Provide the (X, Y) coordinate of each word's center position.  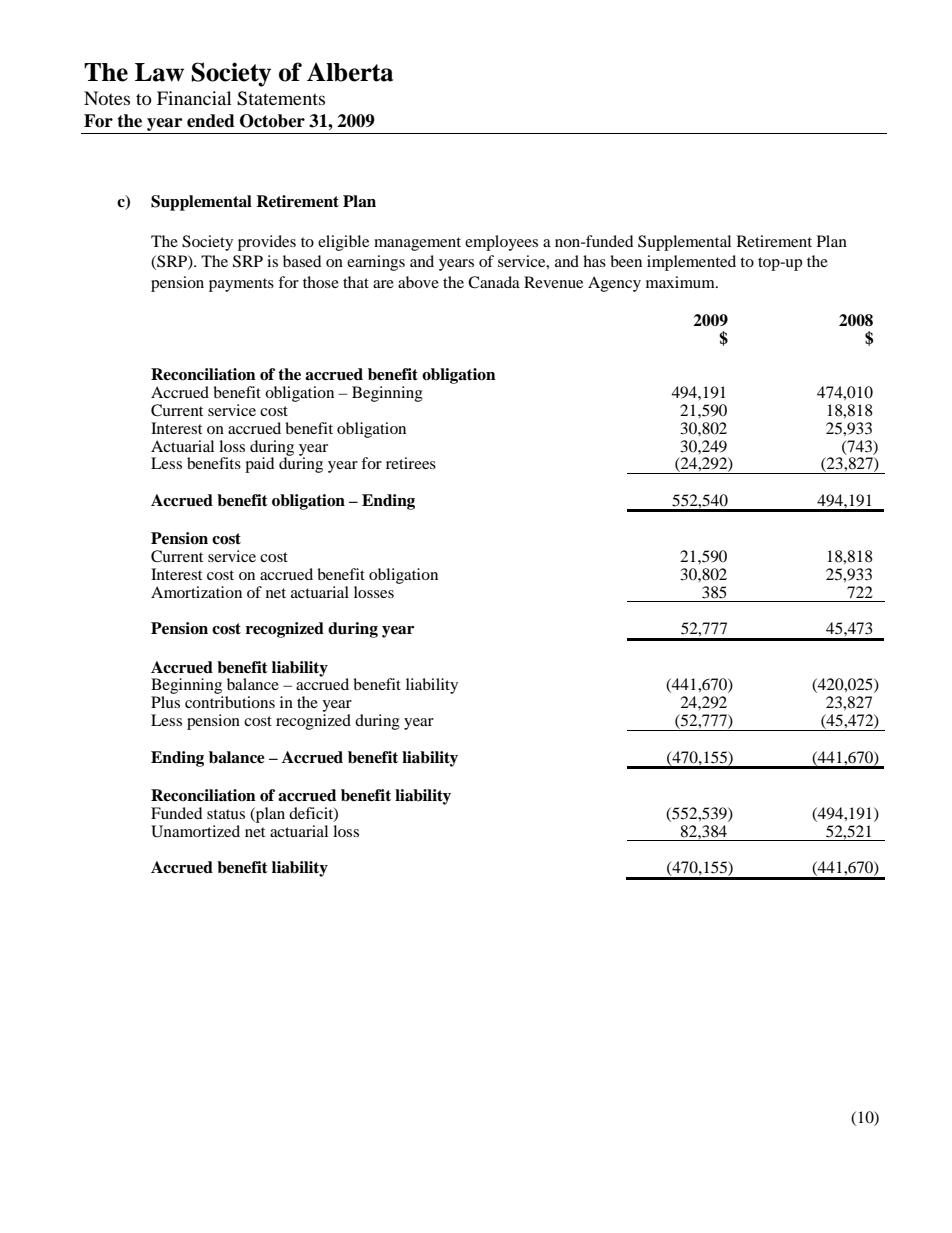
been (626, 261)
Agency (614, 284)
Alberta (350, 72)
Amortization (196, 592)
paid (259, 465)
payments (241, 285)
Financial (194, 98)
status (226, 814)
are (383, 284)
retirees (411, 463)
